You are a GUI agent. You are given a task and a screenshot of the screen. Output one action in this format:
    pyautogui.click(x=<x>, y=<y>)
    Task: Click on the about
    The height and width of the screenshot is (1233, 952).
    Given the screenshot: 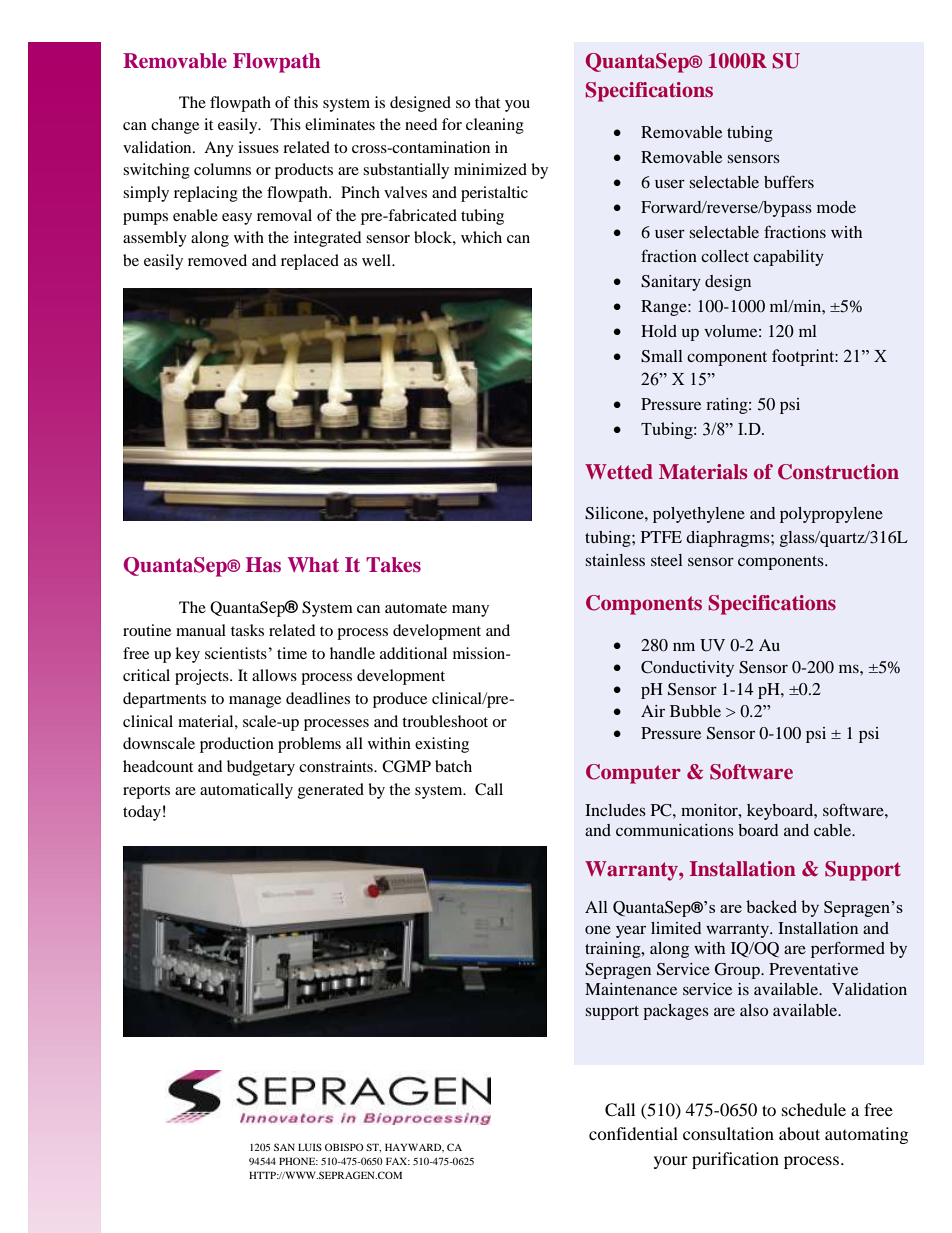 What is the action you would take?
    pyautogui.click(x=799, y=1133)
